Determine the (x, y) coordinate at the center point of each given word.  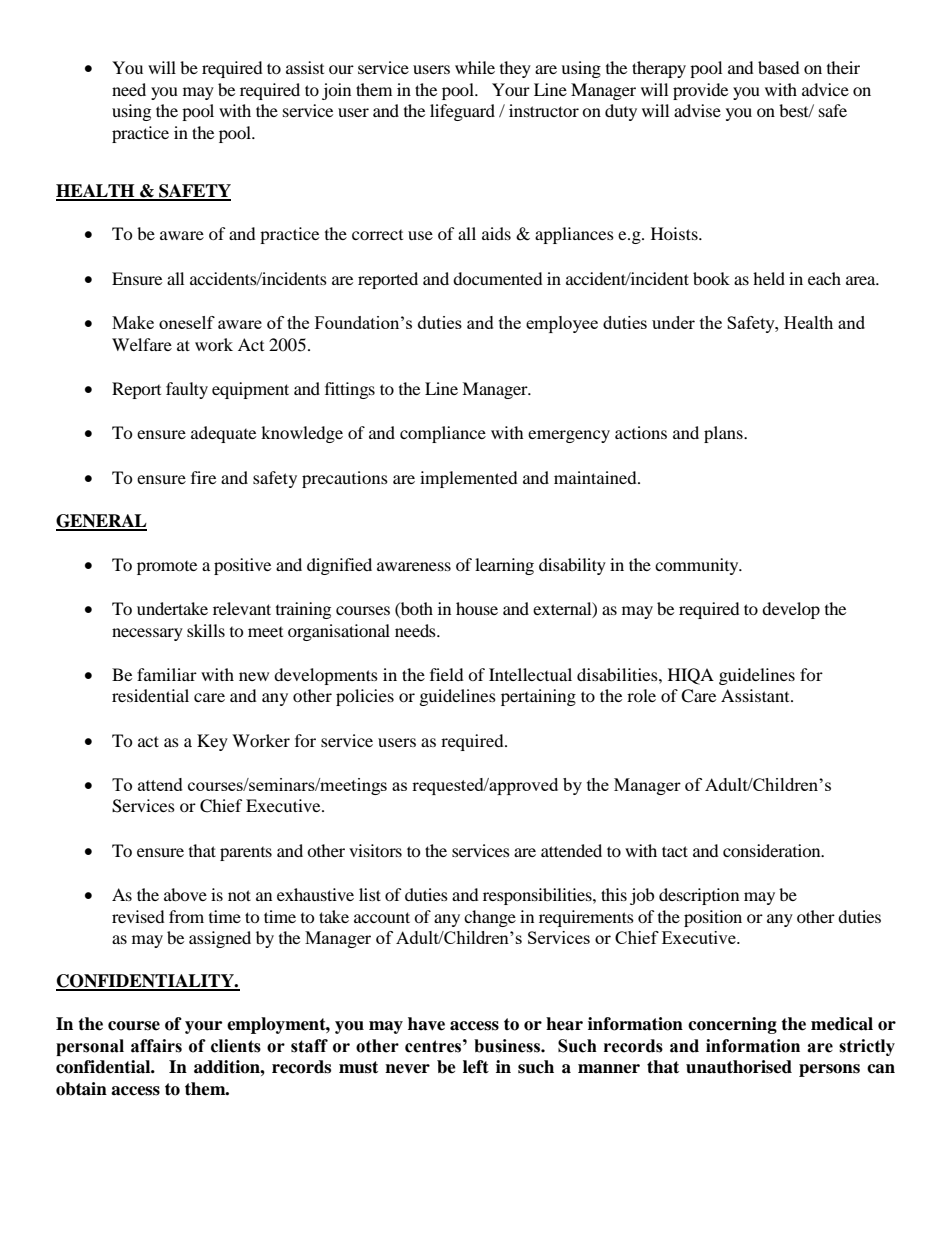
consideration (773, 850)
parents (246, 854)
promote (167, 568)
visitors (375, 850)
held (769, 278)
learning (504, 566)
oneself (187, 322)
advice (825, 89)
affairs (156, 1046)
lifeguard (462, 112)
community (698, 566)
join (336, 91)
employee (562, 324)
